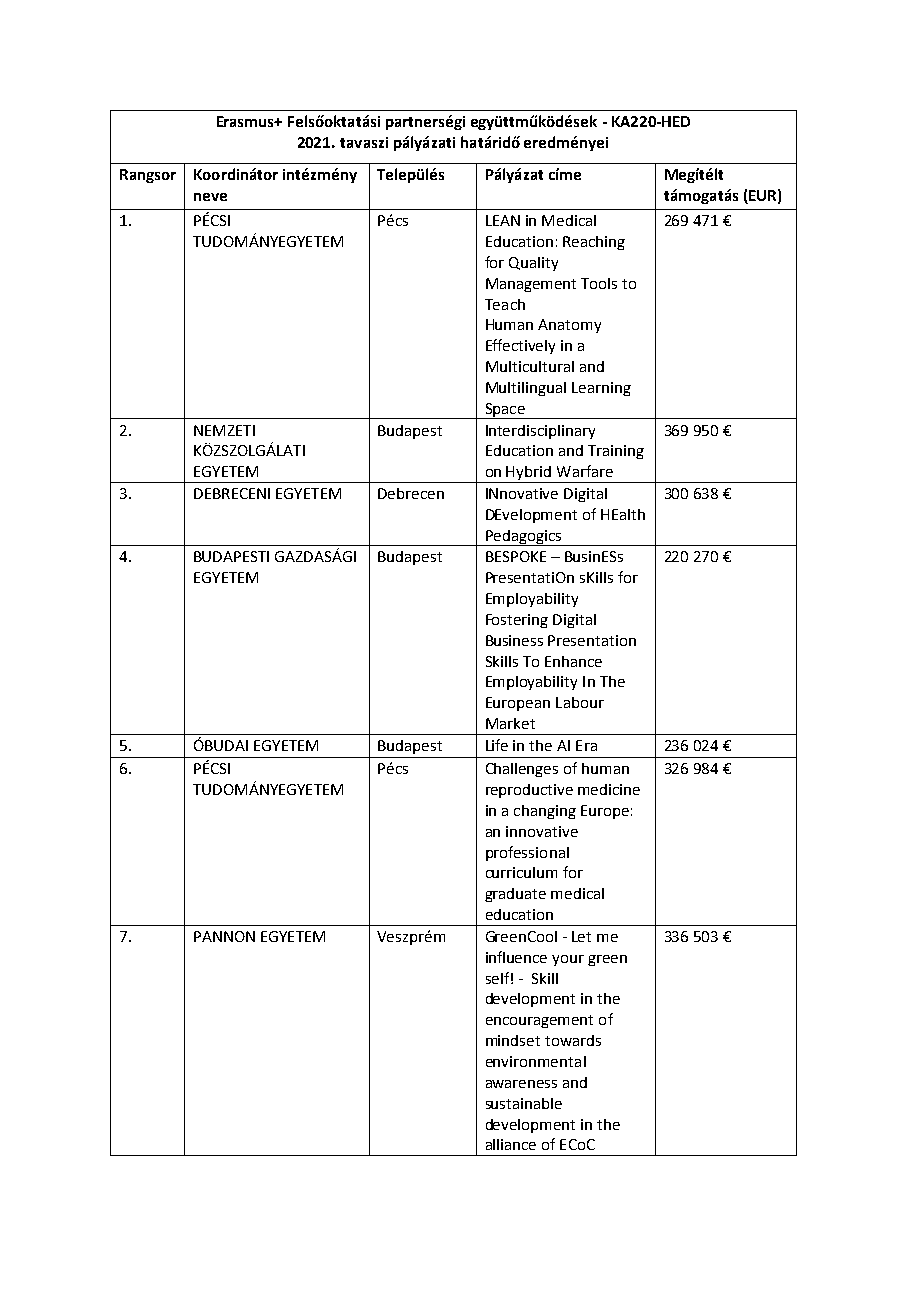 This image has height=1308, width=924. I want to click on Life, so click(497, 745).
